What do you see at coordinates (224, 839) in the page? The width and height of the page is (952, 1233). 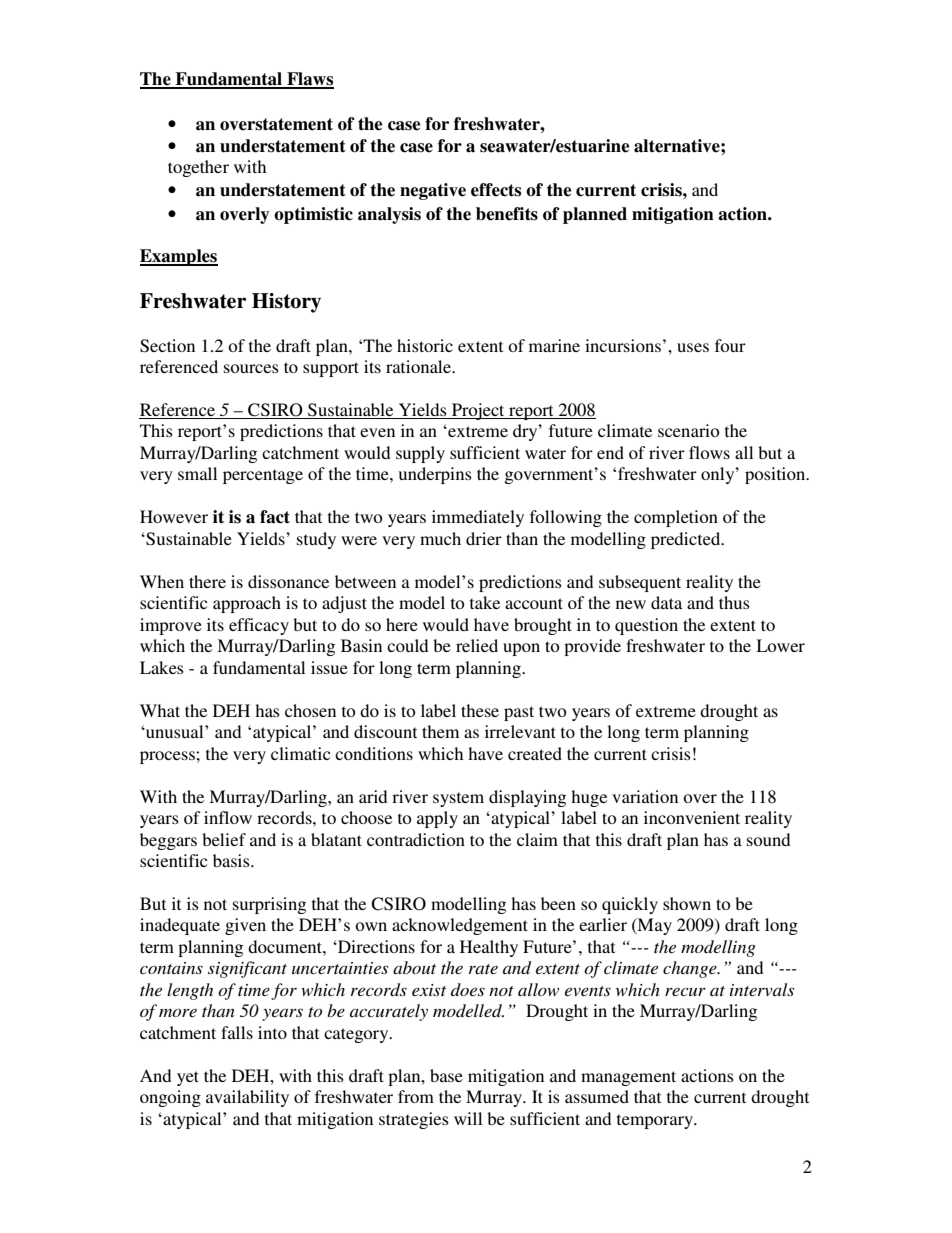 I see `belief` at bounding box center [224, 839].
